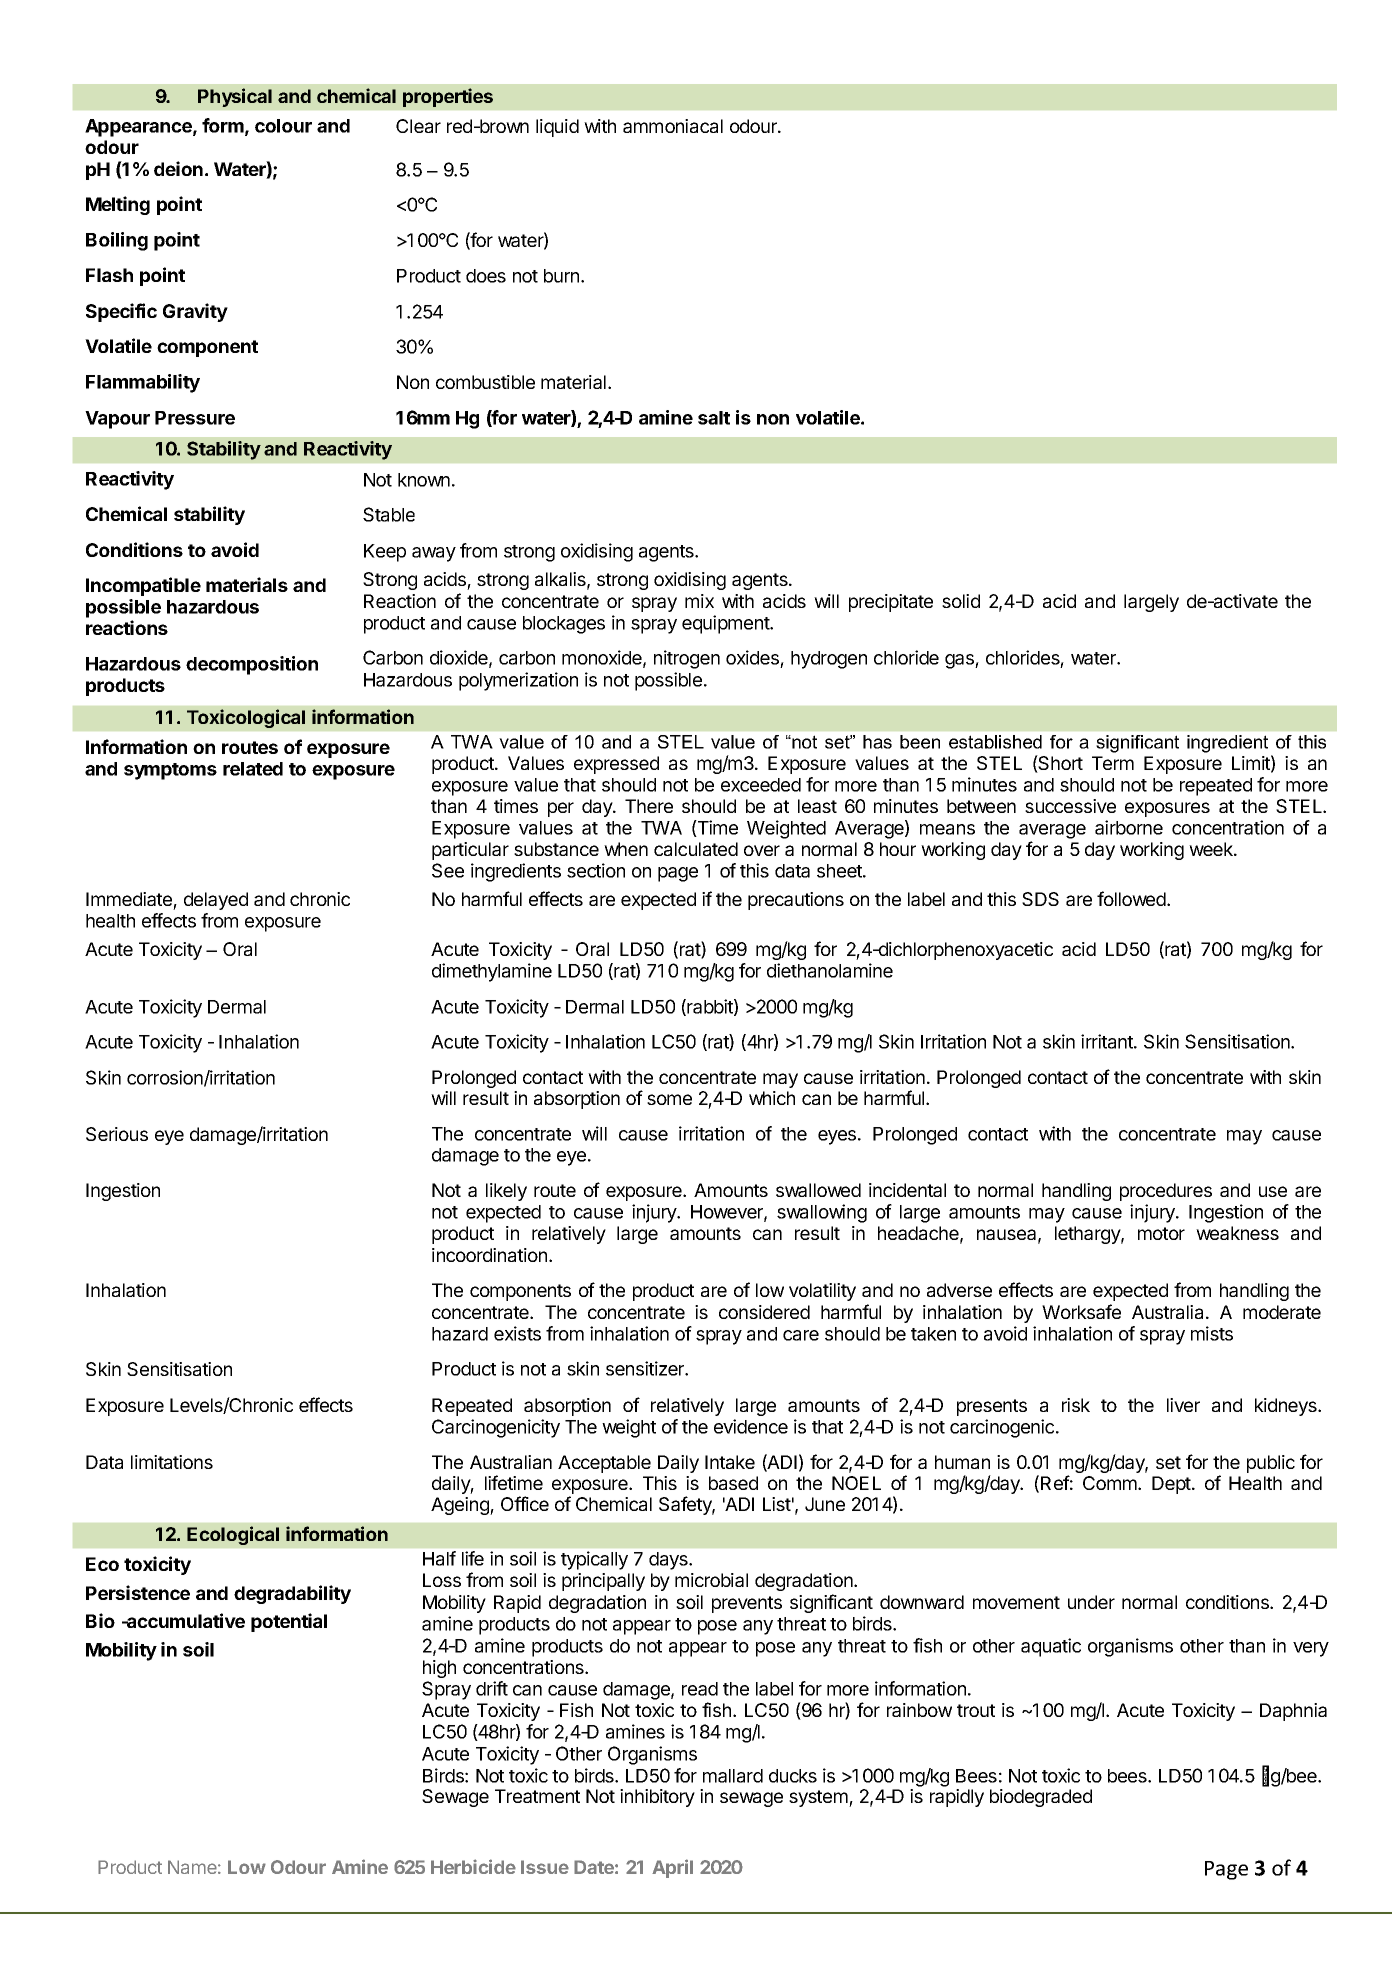 The image size is (1392, 1971). What do you see at coordinates (687, 659) in the screenshot?
I see `nitrogen` at bounding box center [687, 659].
